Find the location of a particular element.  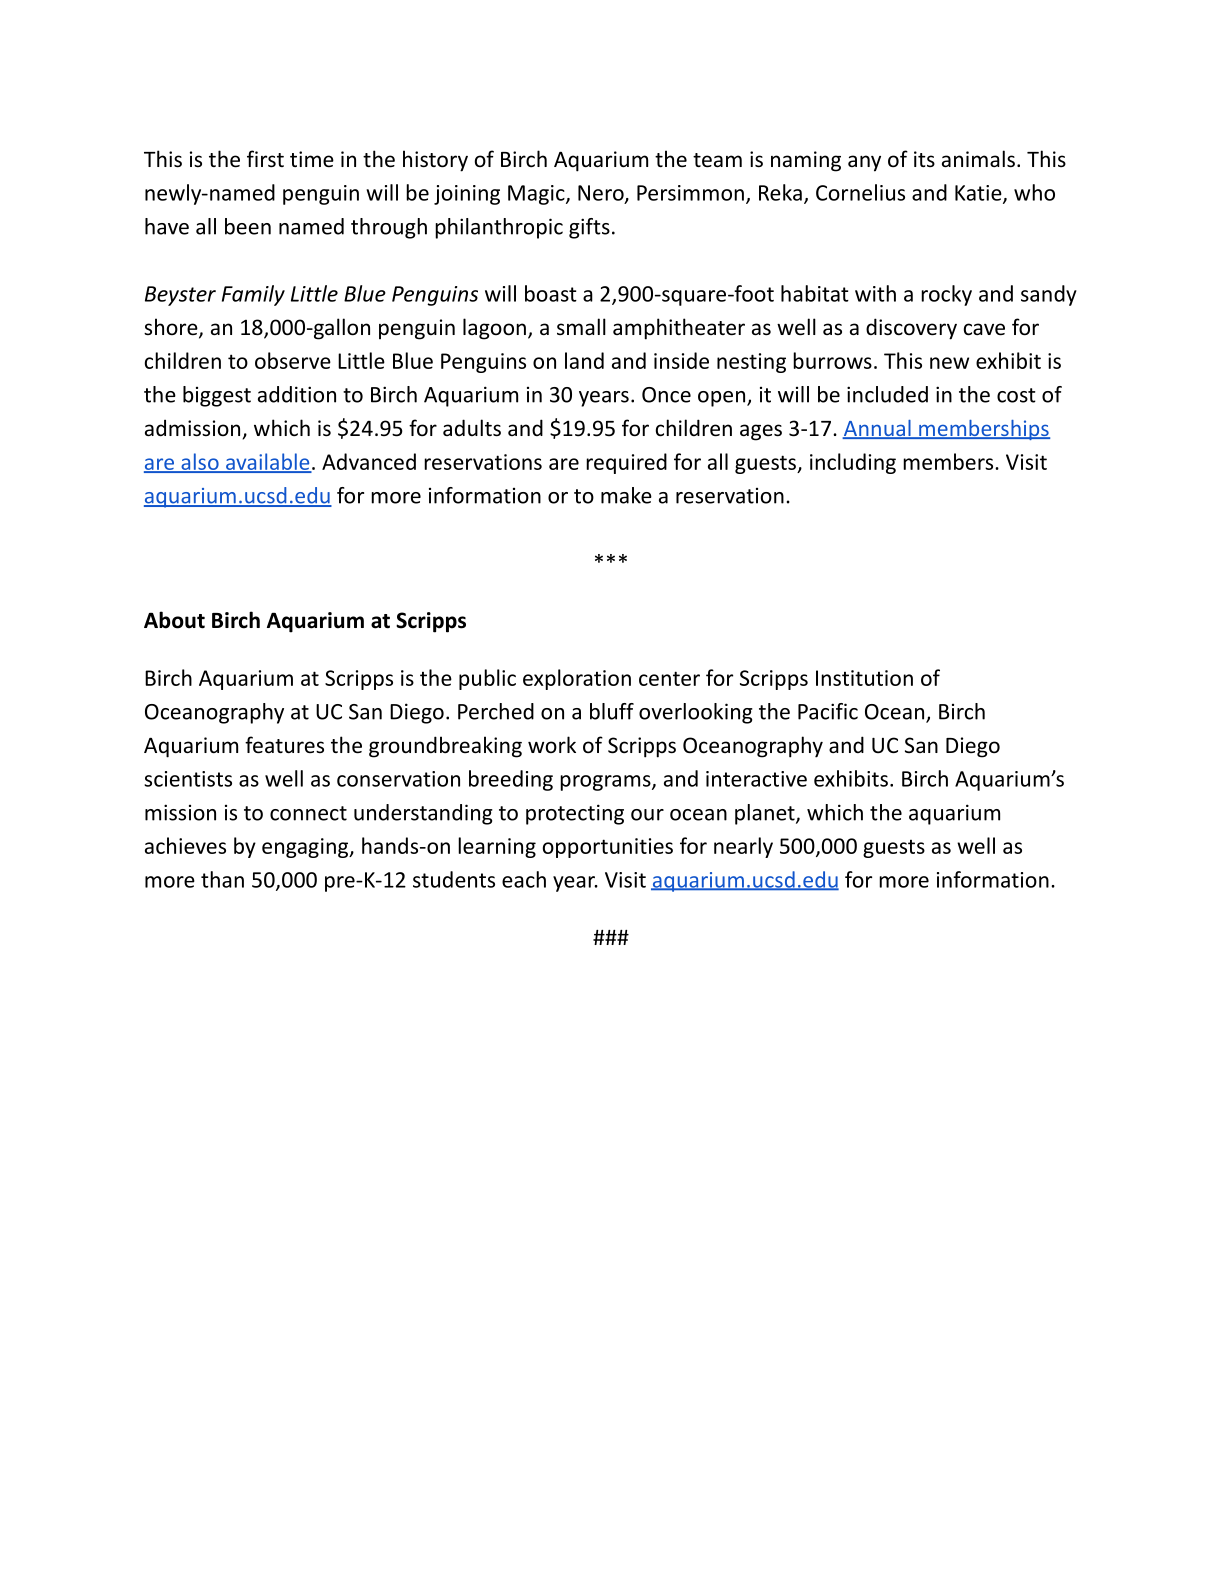

available is located at coordinates (268, 462).
